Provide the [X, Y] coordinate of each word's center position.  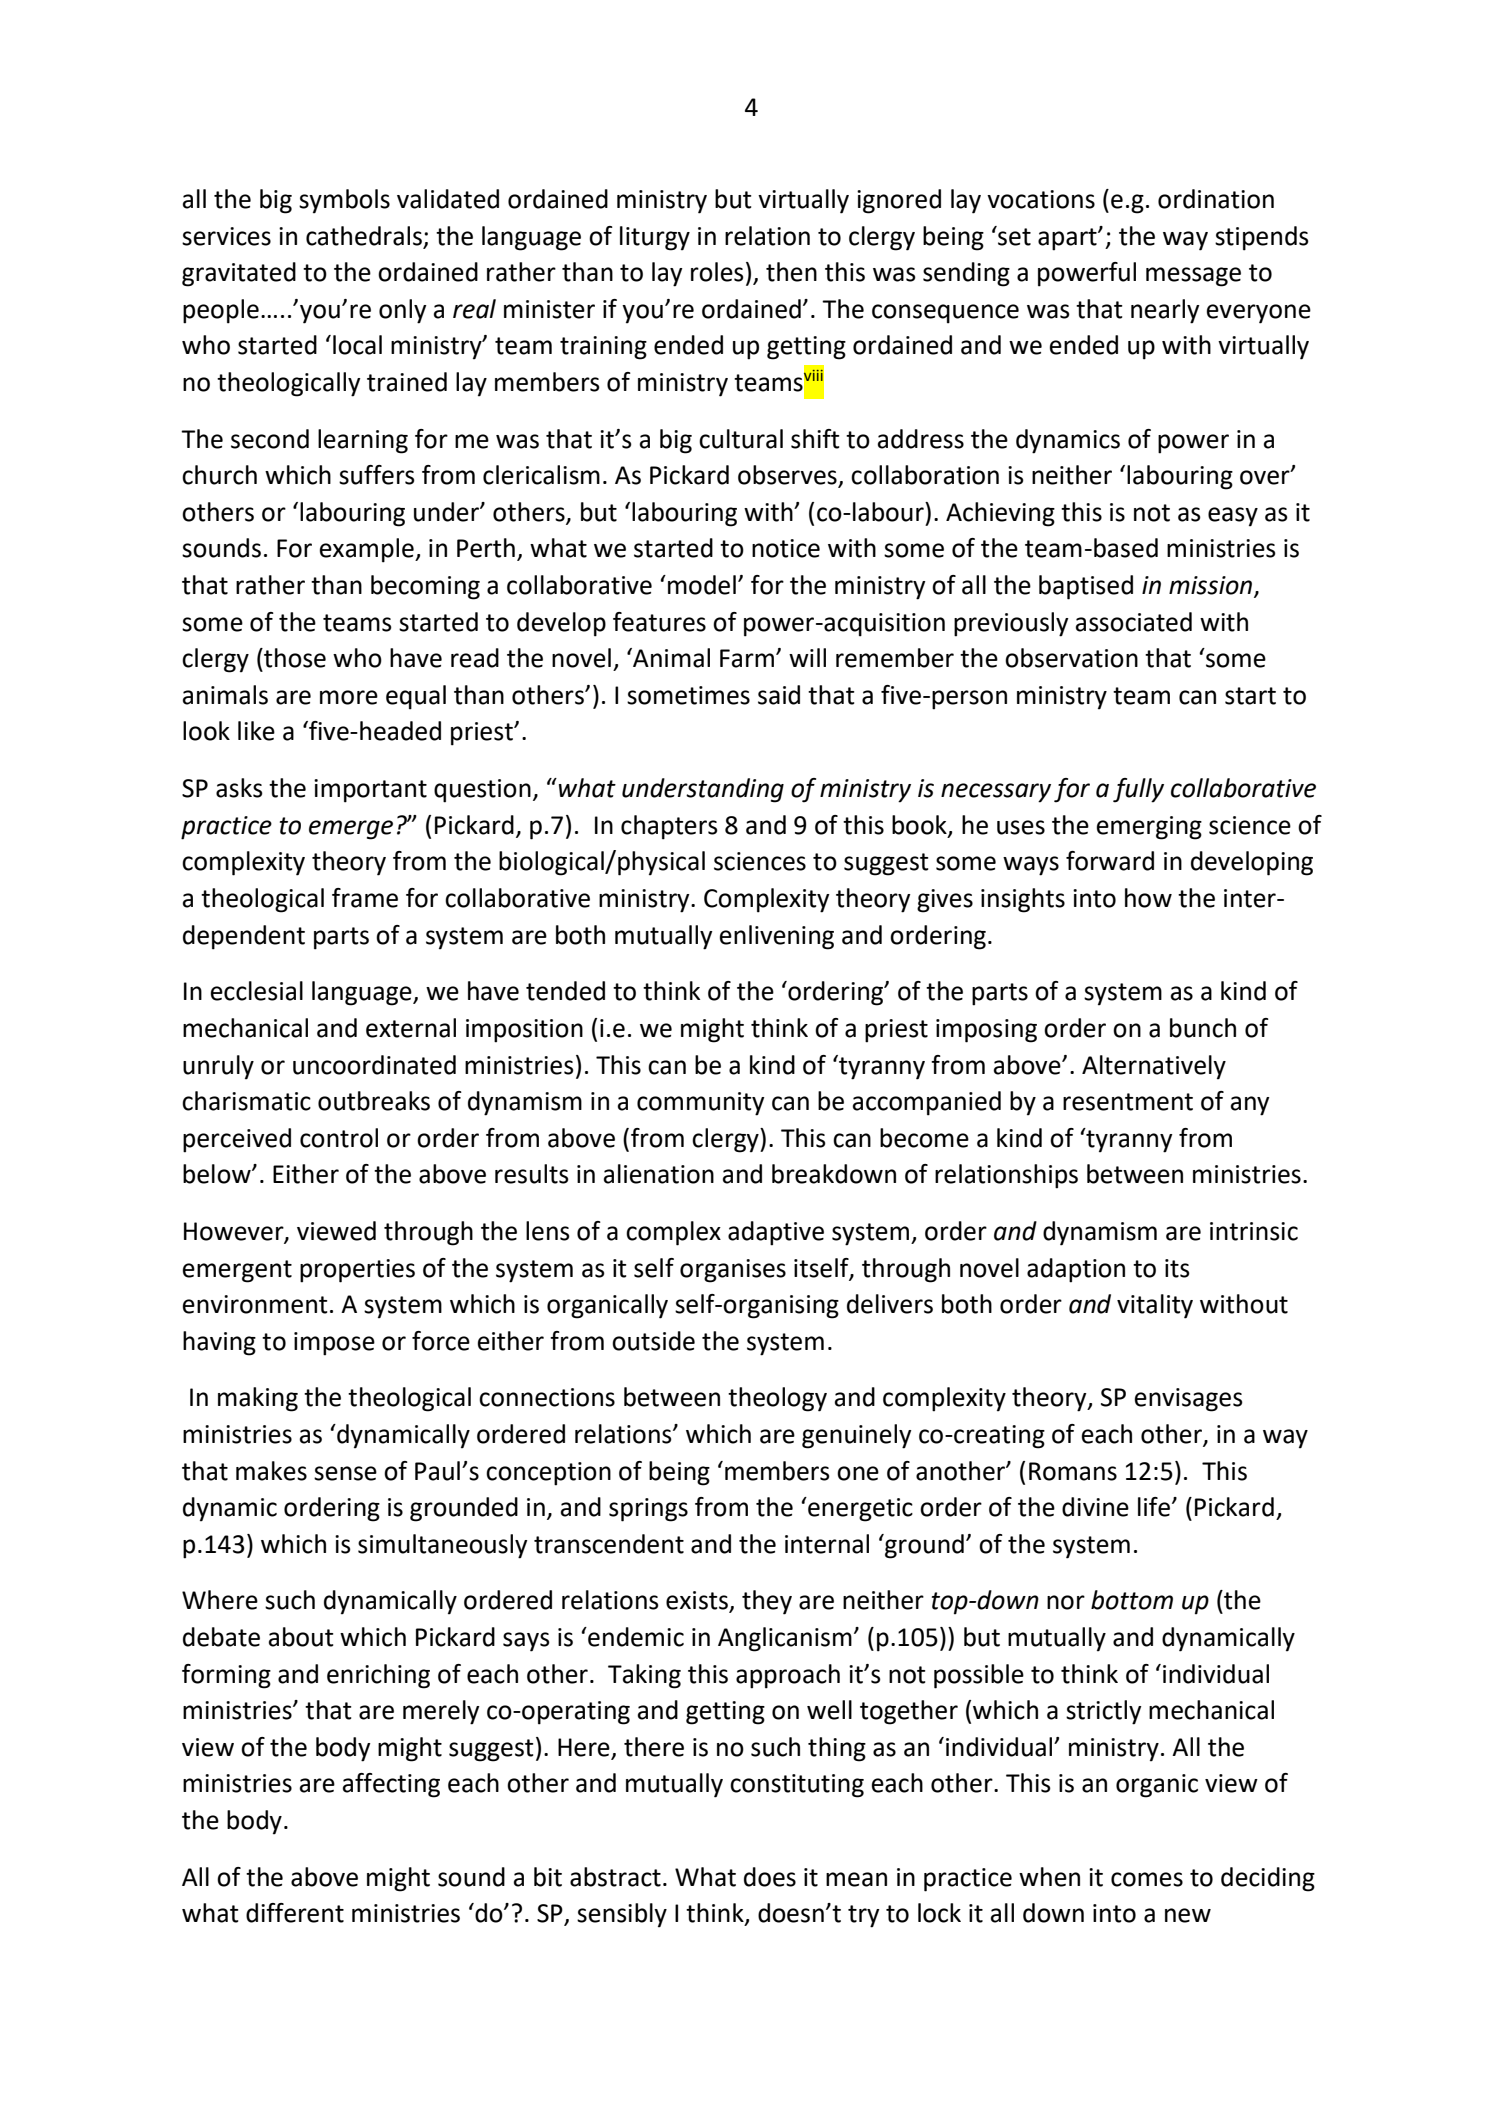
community [701, 1104]
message [1193, 277]
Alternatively [1154, 1067]
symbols [344, 201]
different [295, 1913]
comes [1147, 1879]
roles [717, 272]
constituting [797, 1786]
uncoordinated [374, 1065]
